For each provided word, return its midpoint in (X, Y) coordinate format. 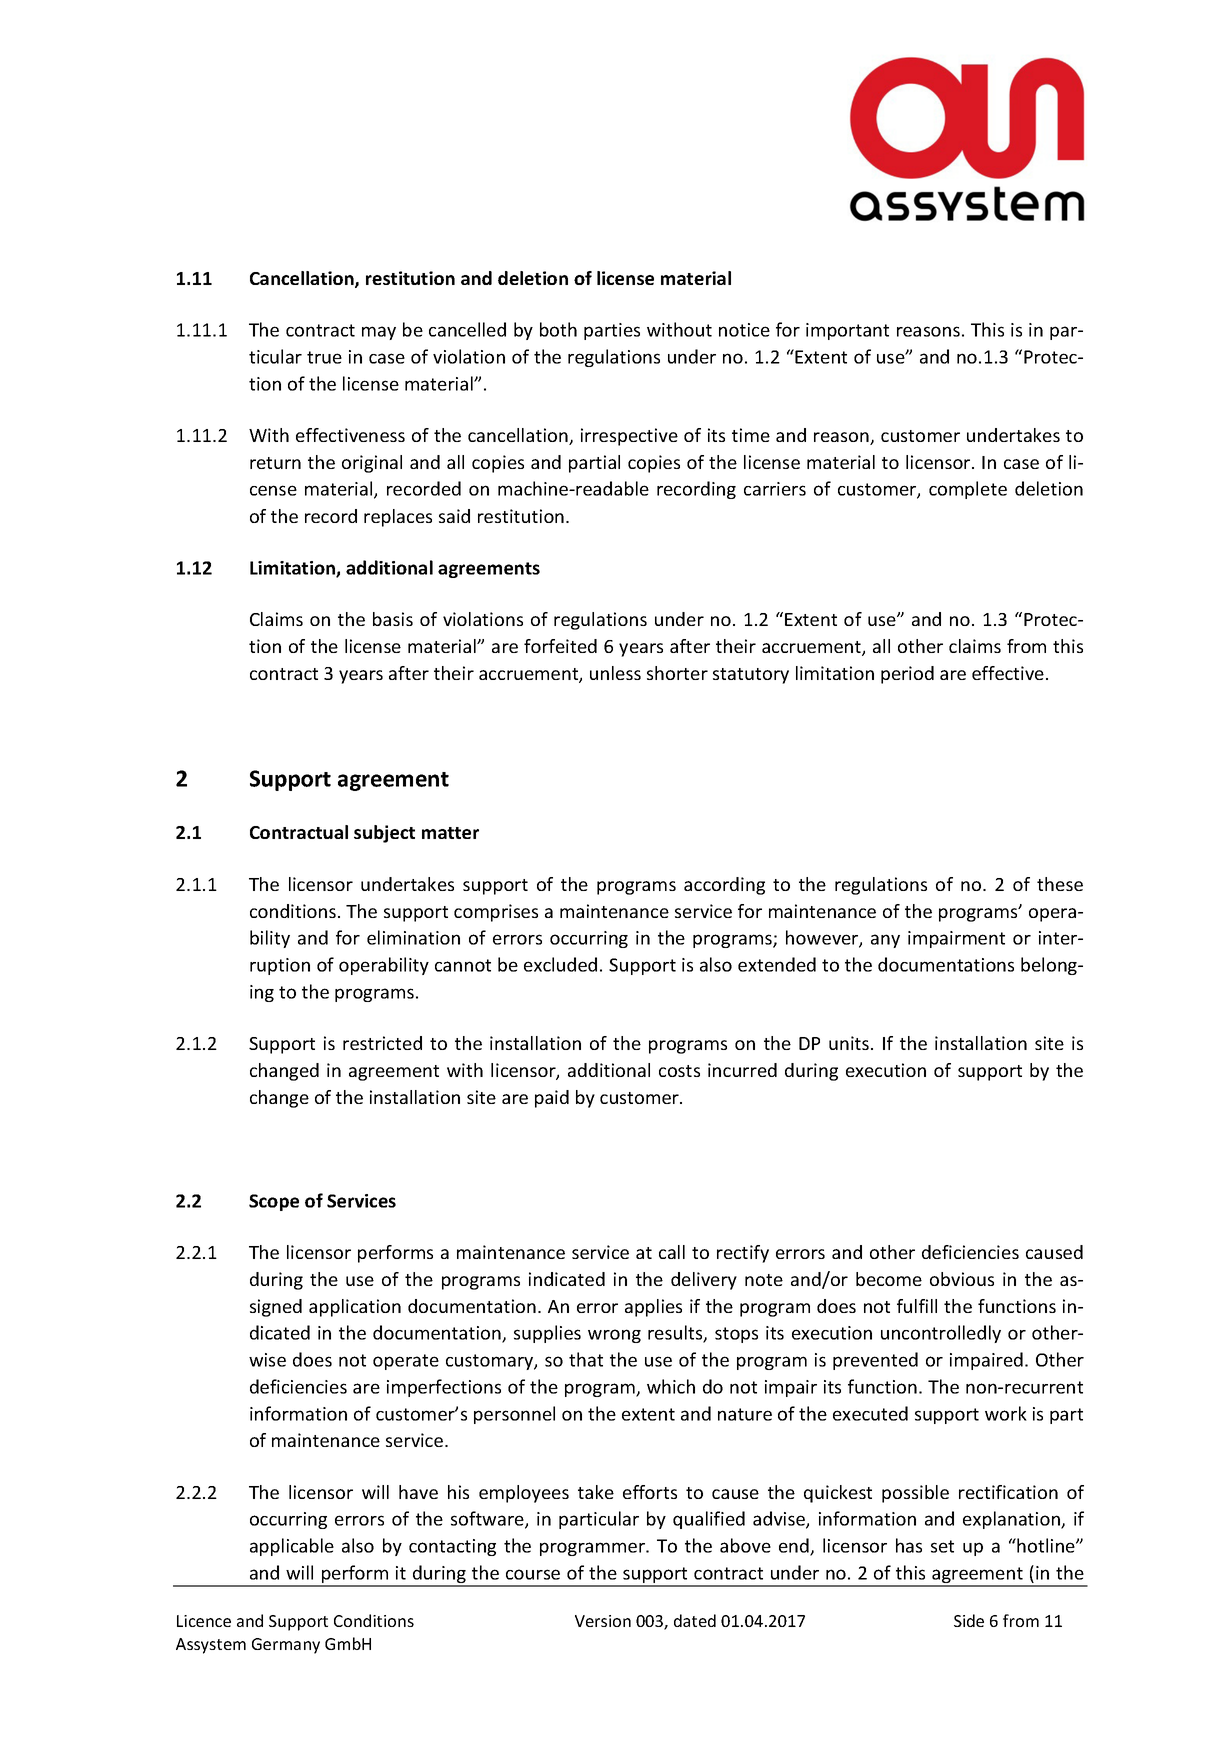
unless (615, 673)
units (849, 1043)
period (907, 675)
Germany (286, 1646)
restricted (382, 1043)
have (418, 1492)
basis (393, 619)
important (847, 331)
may (379, 333)
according (724, 886)
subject (384, 834)
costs (679, 1071)
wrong (614, 1336)
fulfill (917, 1306)
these (1060, 884)
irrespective (629, 437)
